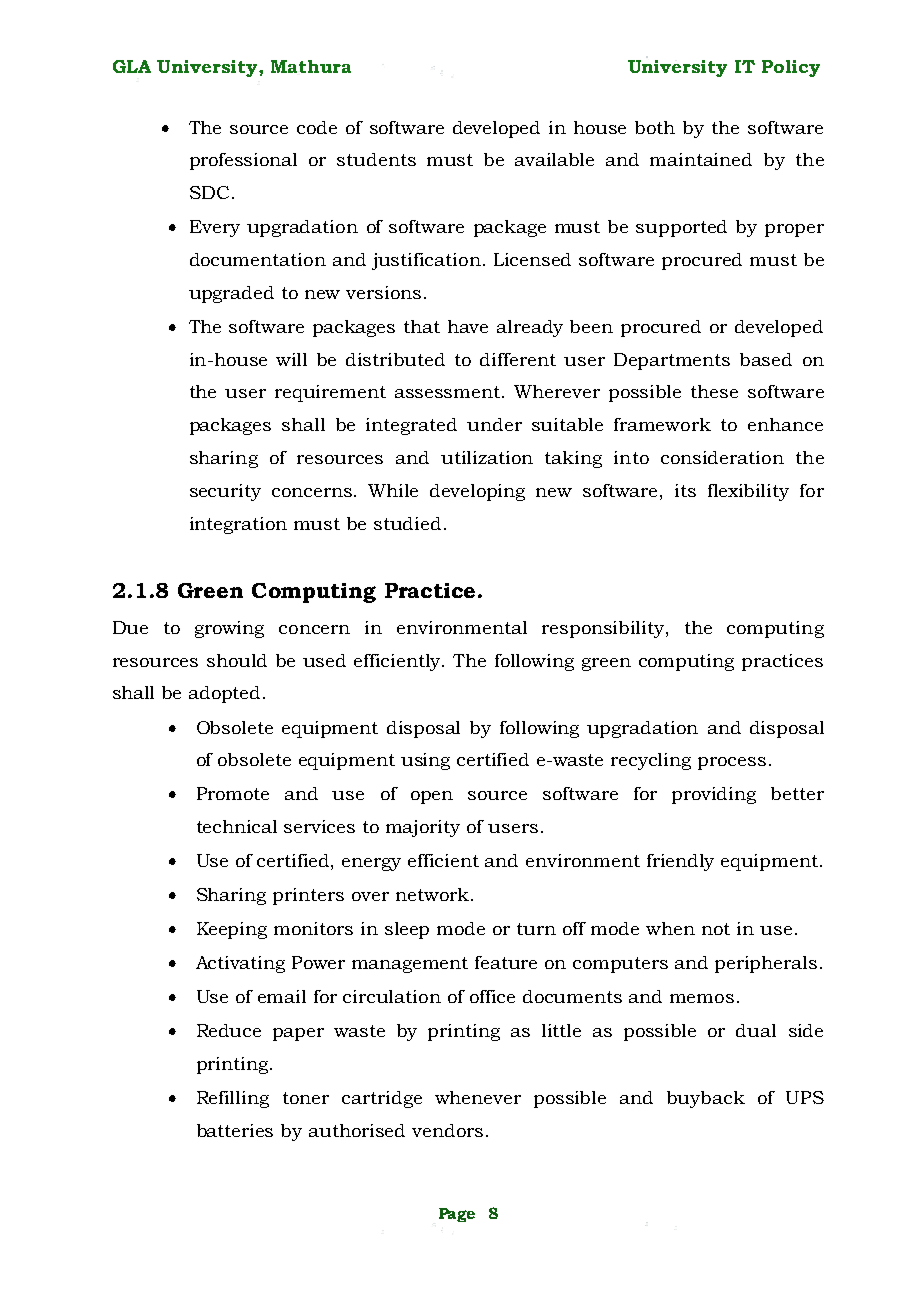 The height and width of the screenshot is (1308, 924). What do you see at coordinates (229, 629) in the screenshot?
I see `growing` at bounding box center [229, 629].
